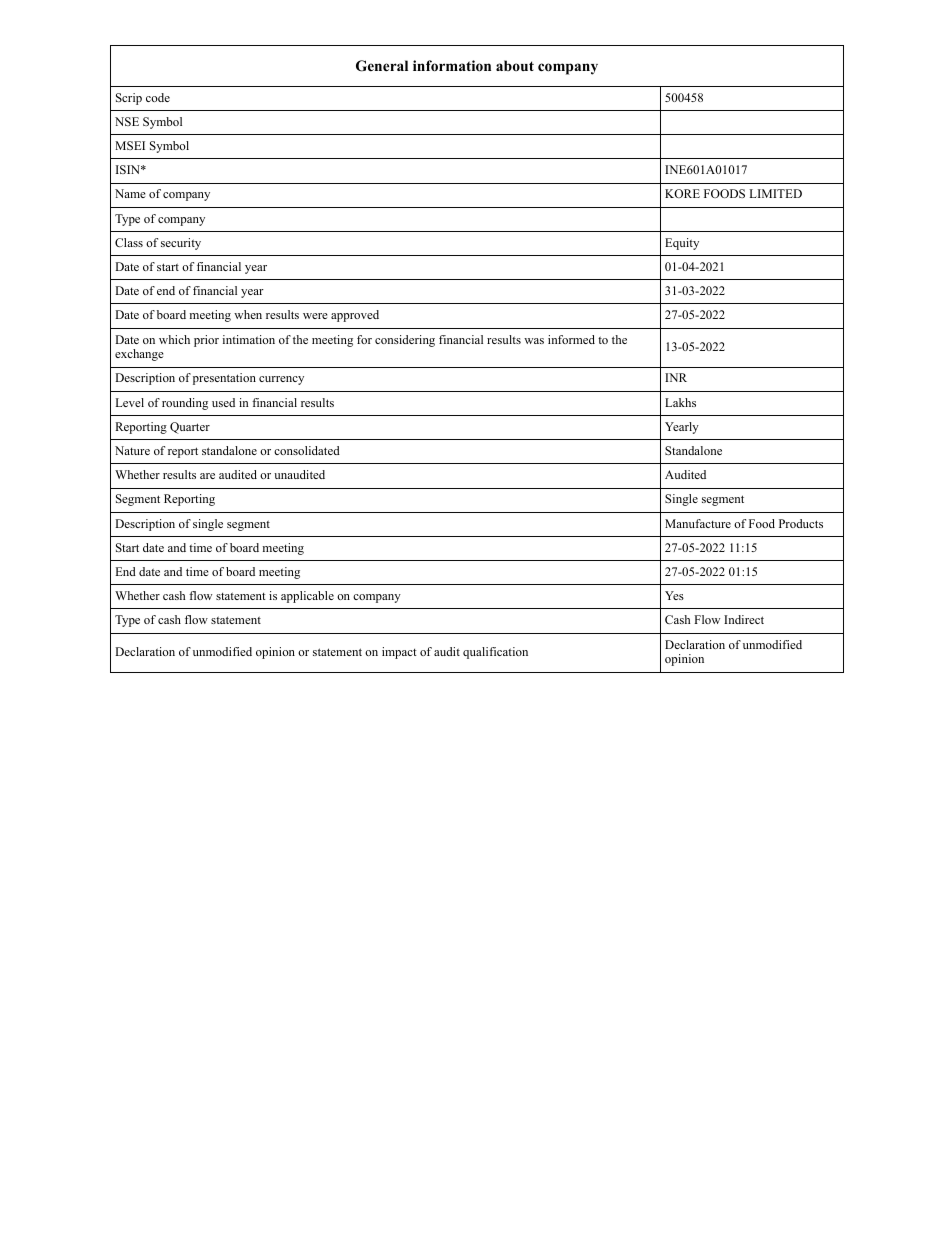 Image resolution: width=952 pixels, height=1233 pixels. What do you see at coordinates (158, 97) in the image?
I see `code` at bounding box center [158, 97].
